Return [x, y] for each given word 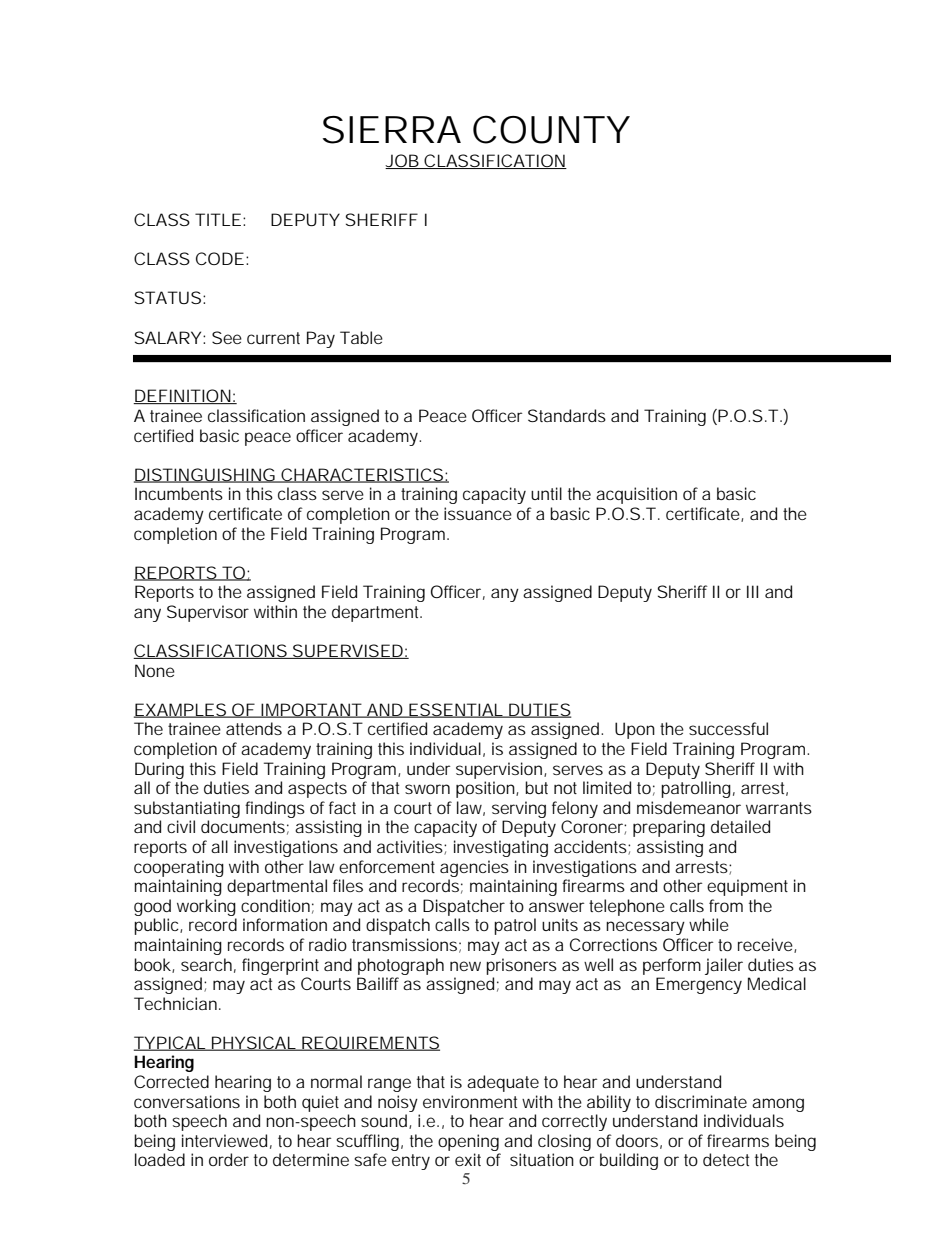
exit [468, 1159]
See [227, 337]
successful [728, 728]
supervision [499, 770]
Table [361, 337]
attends [254, 728]
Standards [567, 415]
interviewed [224, 1140]
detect [726, 1159]
